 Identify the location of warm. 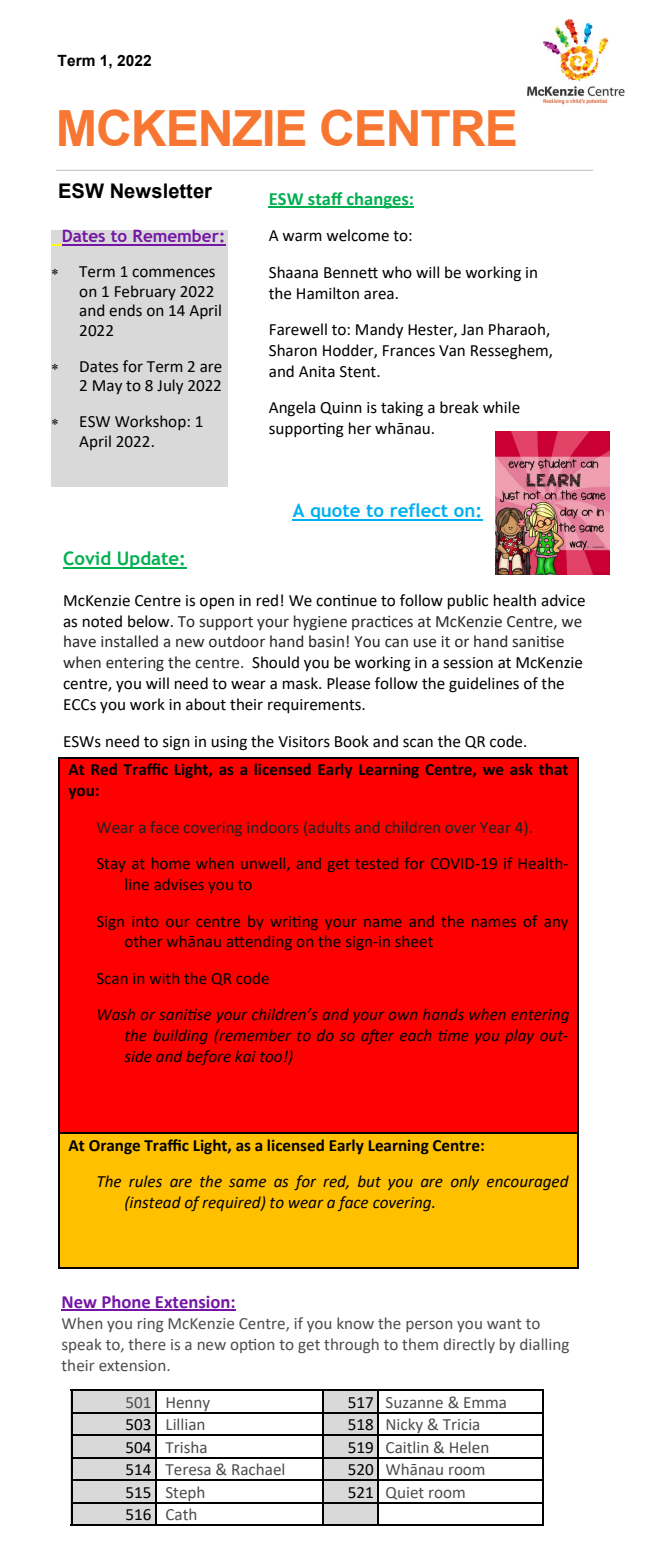
(302, 237).
